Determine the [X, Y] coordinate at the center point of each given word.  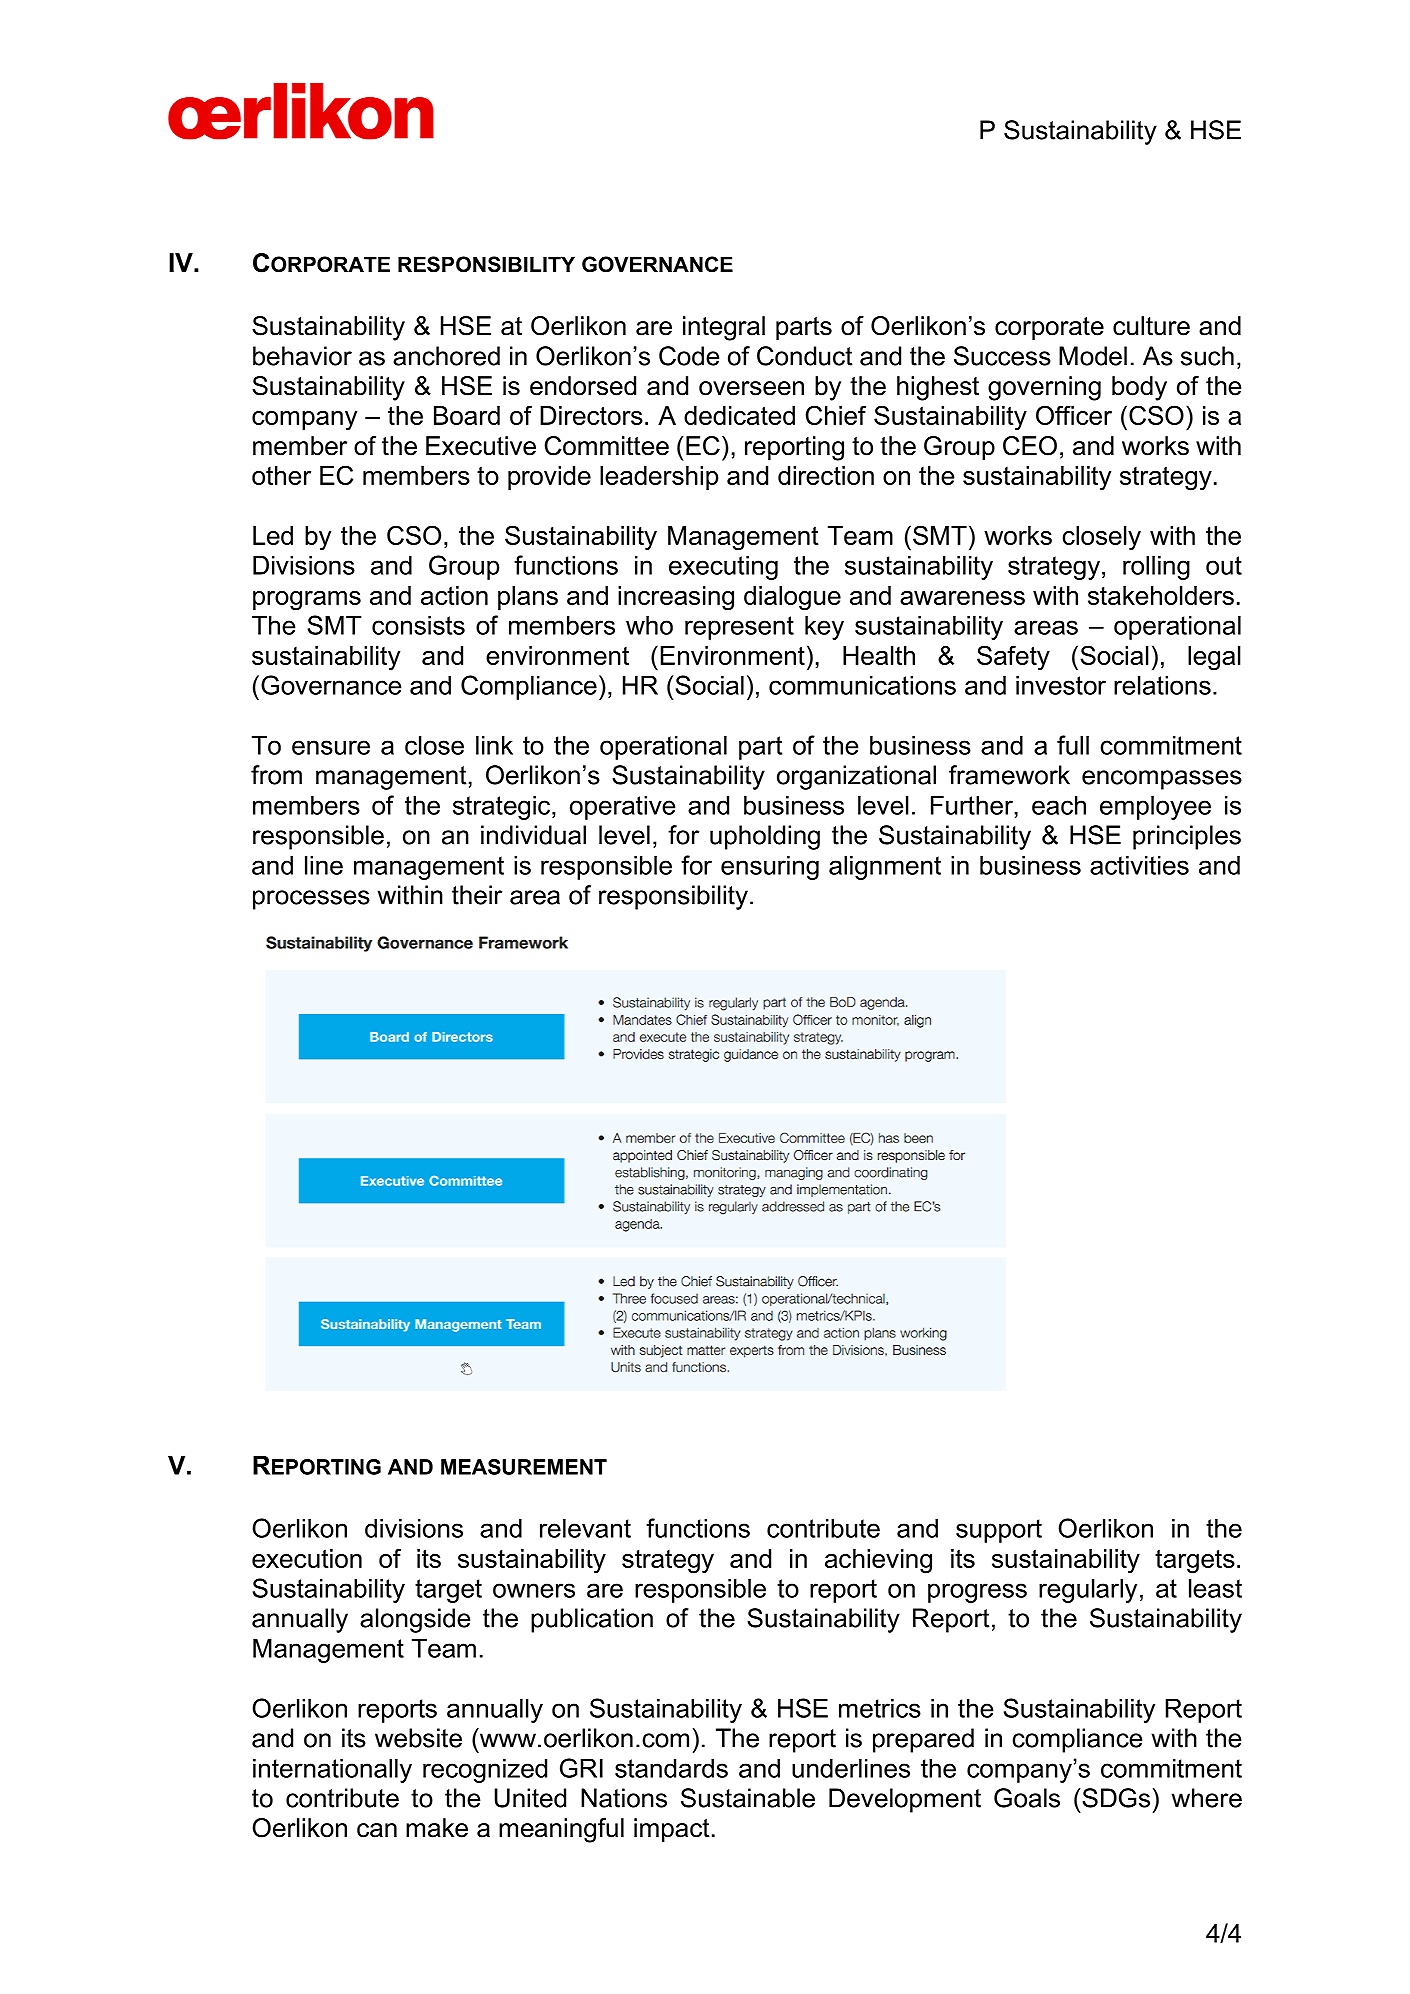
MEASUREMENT [524, 1467]
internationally [332, 1770]
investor [1061, 685]
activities [1139, 865]
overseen [751, 388]
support [999, 1531]
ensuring [770, 867]
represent [739, 628]
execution [307, 1558]
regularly [1088, 1590]
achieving [878, 1561]
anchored [446, 356]
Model [1093, 356]
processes [311, 900]
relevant [585, 1528]
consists [418, 625]
